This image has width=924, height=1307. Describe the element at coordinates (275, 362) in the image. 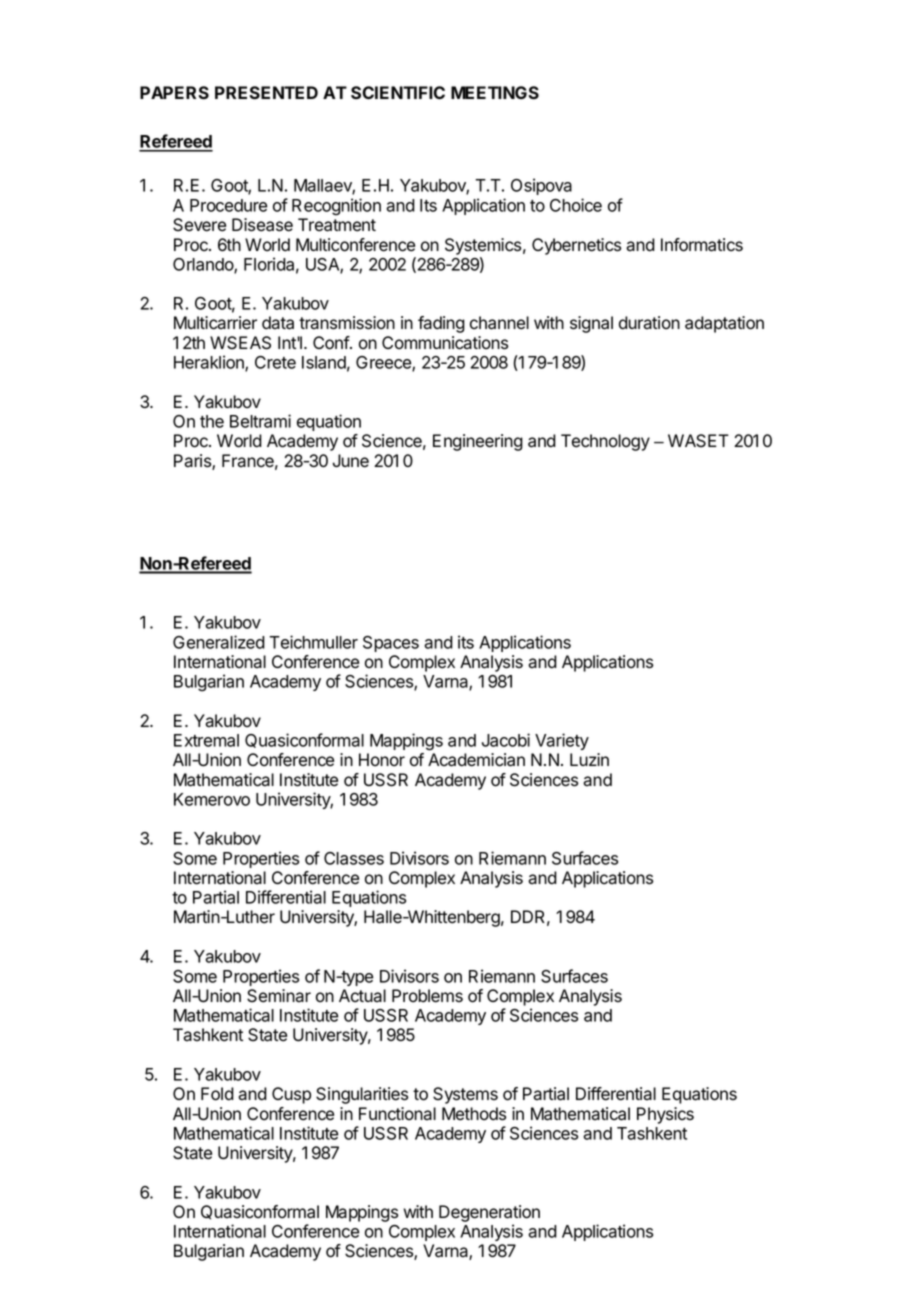

I see `Crete` at that location.
